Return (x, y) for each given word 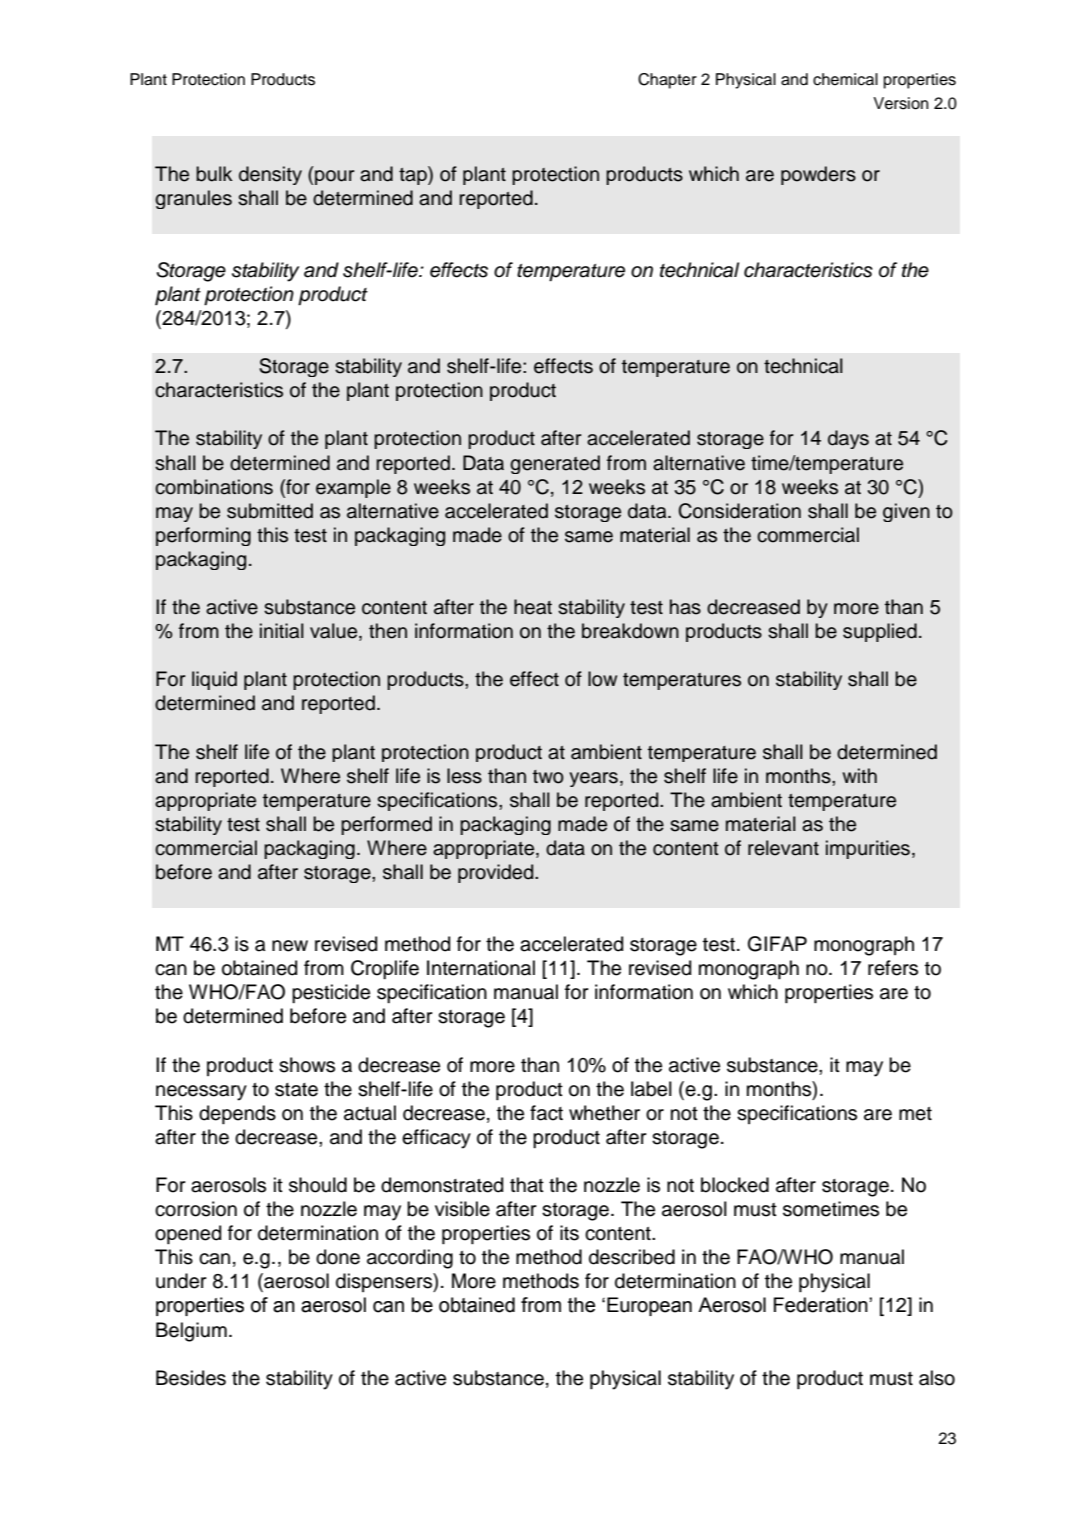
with (860, 775)
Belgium (191, 1332)
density (270, 175)
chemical (845, 79)
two (548, 777)
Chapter (667, 81)
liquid (214, 680)
